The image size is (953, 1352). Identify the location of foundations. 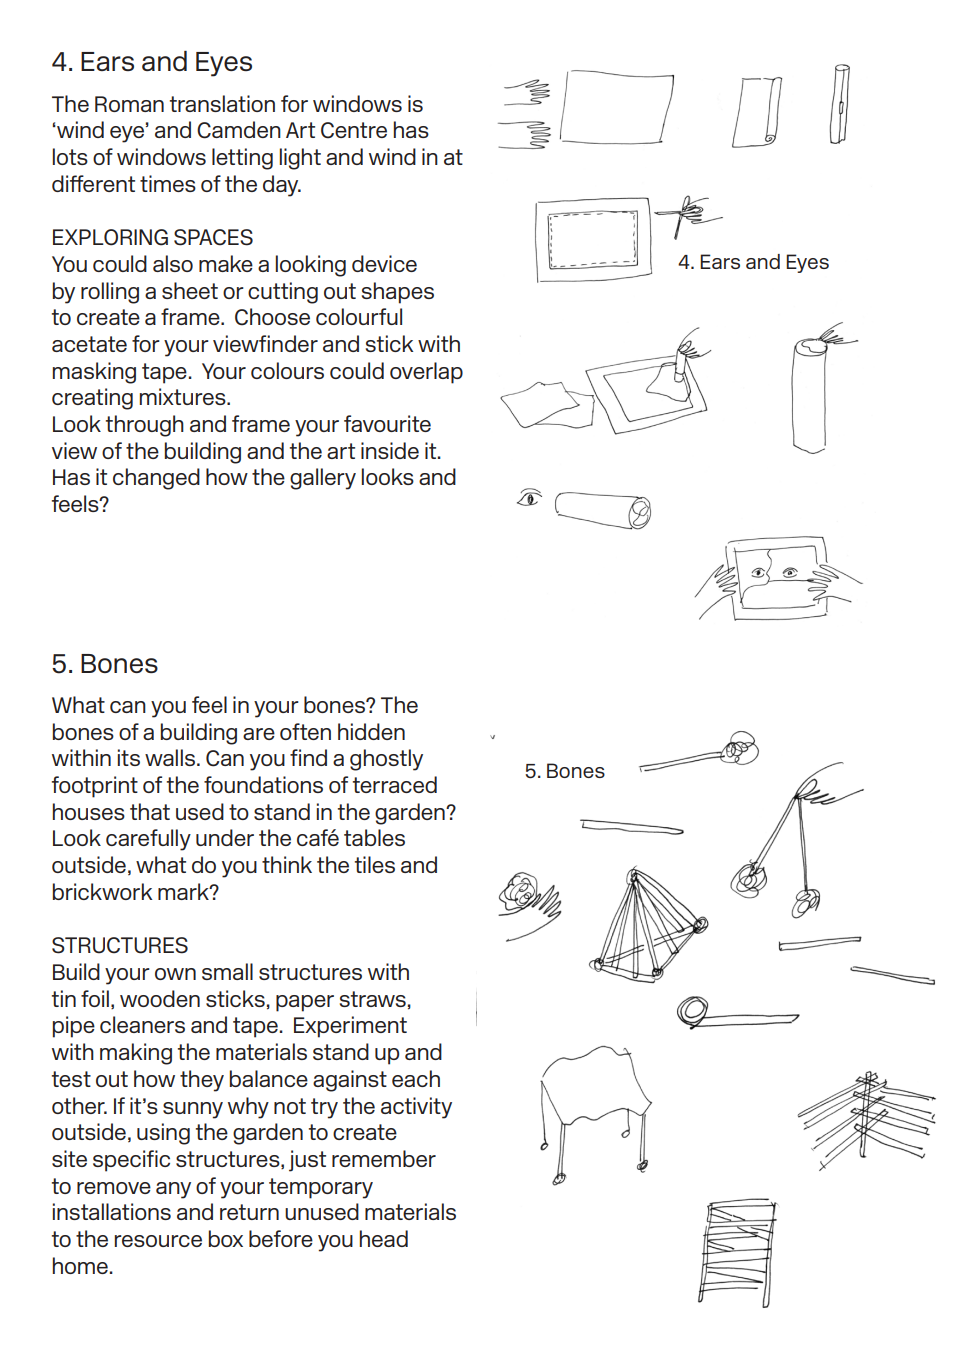
(263, 784).
